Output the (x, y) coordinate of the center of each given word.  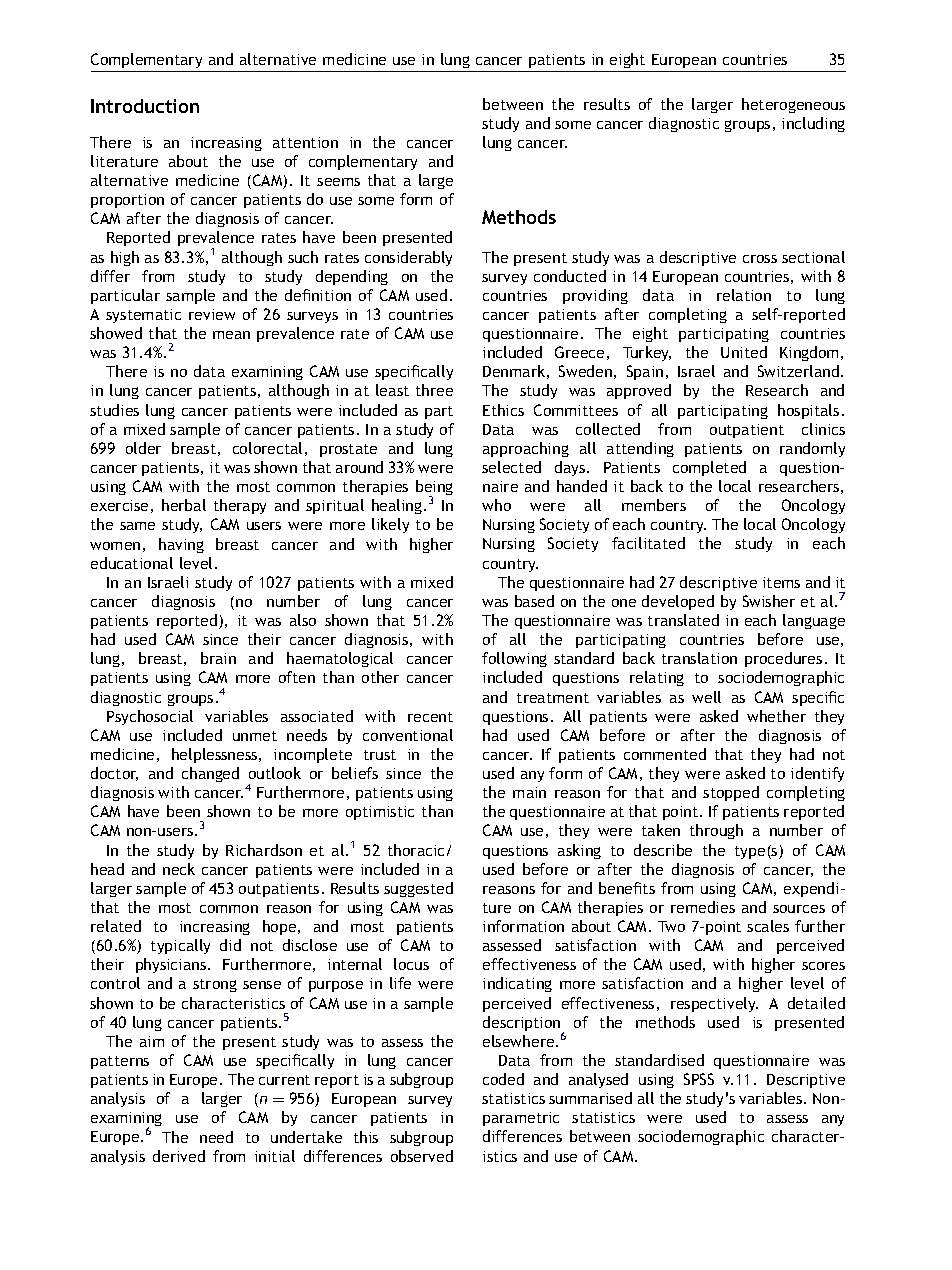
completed (709, 468)
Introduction (145, 106)
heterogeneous (793, 105)
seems (338, 182)
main (529, 792)
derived (179, 1156)
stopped (731, 793)
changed (210, 774)
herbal (184, 505)
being (434, 489)
